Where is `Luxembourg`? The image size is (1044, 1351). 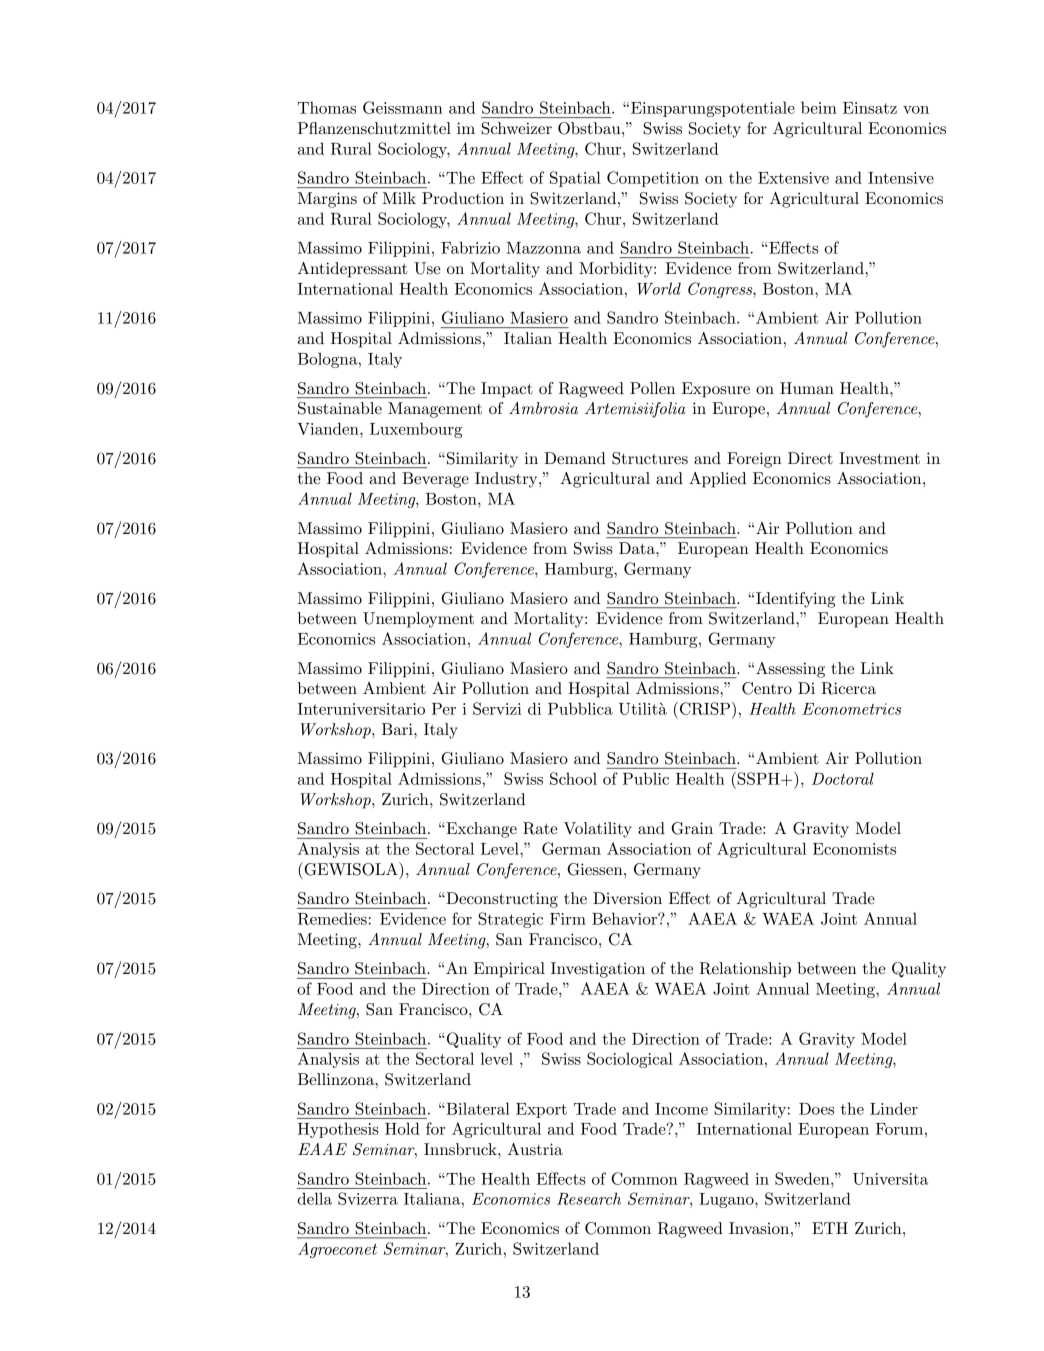
Luxembourg is located at coordinates (416, 430).
